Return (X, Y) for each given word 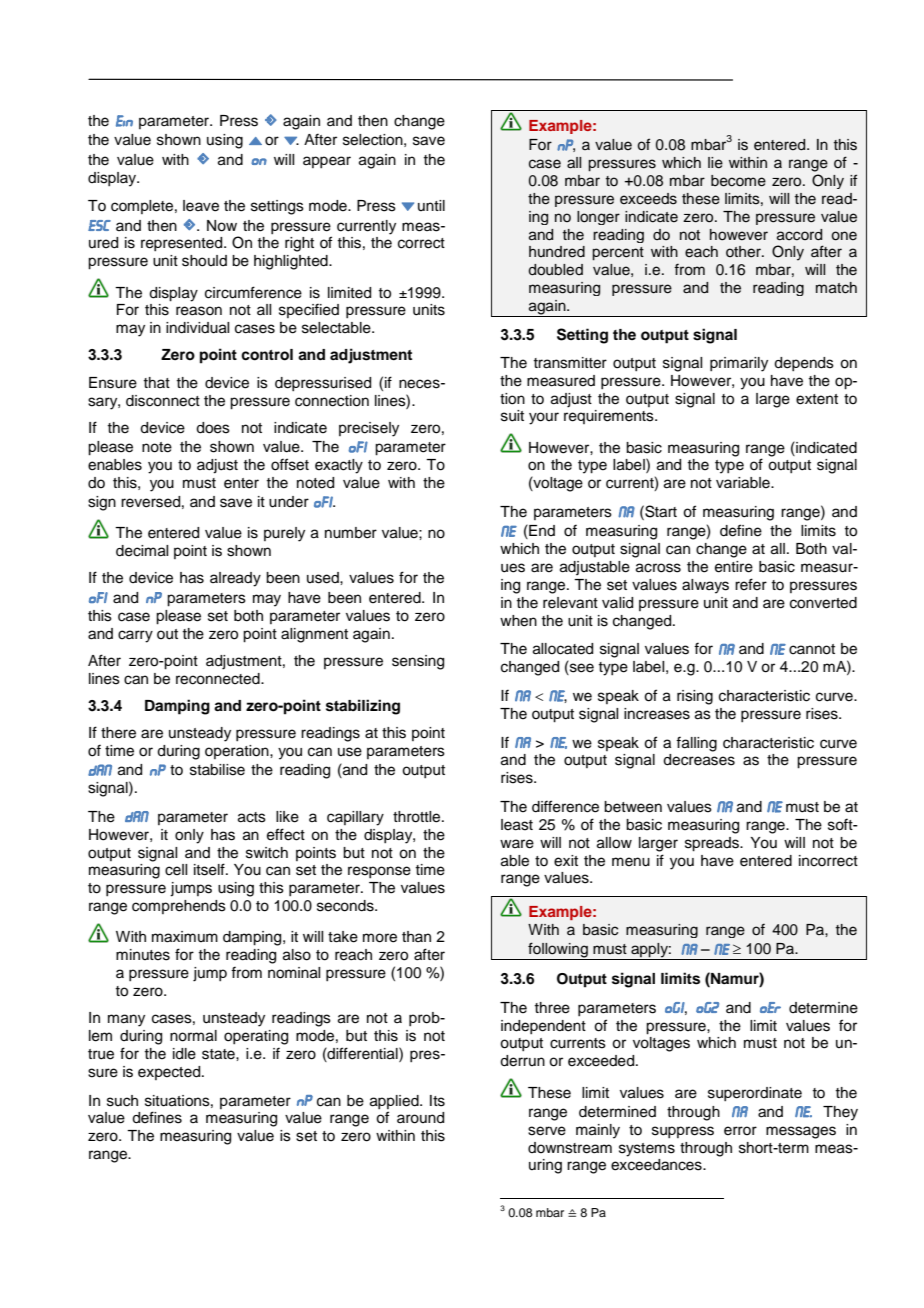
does (213, 428)
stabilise (217, 770)
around (420, 1118)
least (517, 825)
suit (512, 416)
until (431, 205)
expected (170, 1073)
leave (201, 206)
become (738, 181)
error (740, 1131)
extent (817, 399)
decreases (699, 760)
